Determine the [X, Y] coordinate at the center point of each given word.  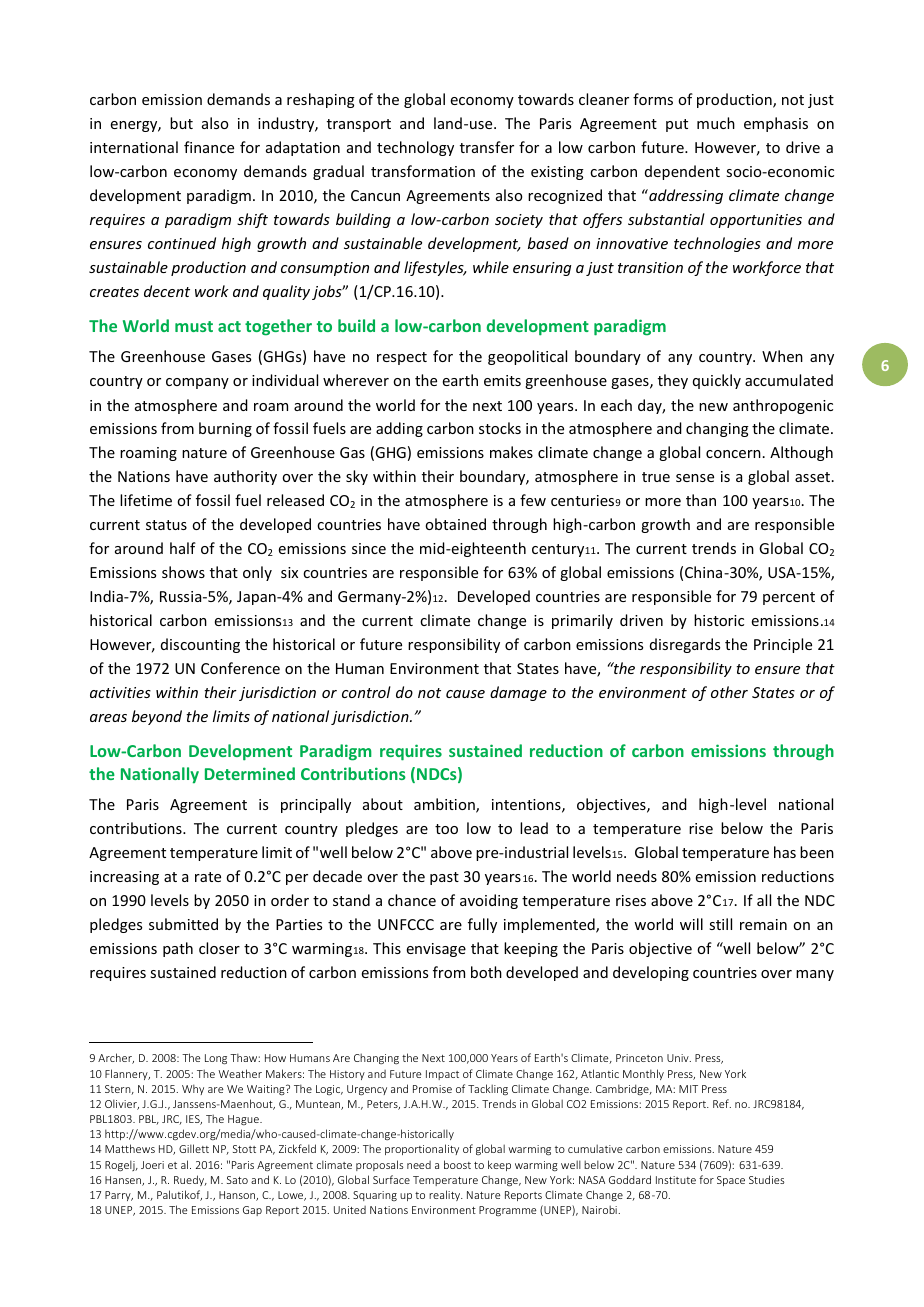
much [716, 123]
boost [457, 1164]
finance [209, 147]
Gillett [194, 1148]
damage [518, 693]
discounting [200, 645]
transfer [487, 147]
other [729, 692]
